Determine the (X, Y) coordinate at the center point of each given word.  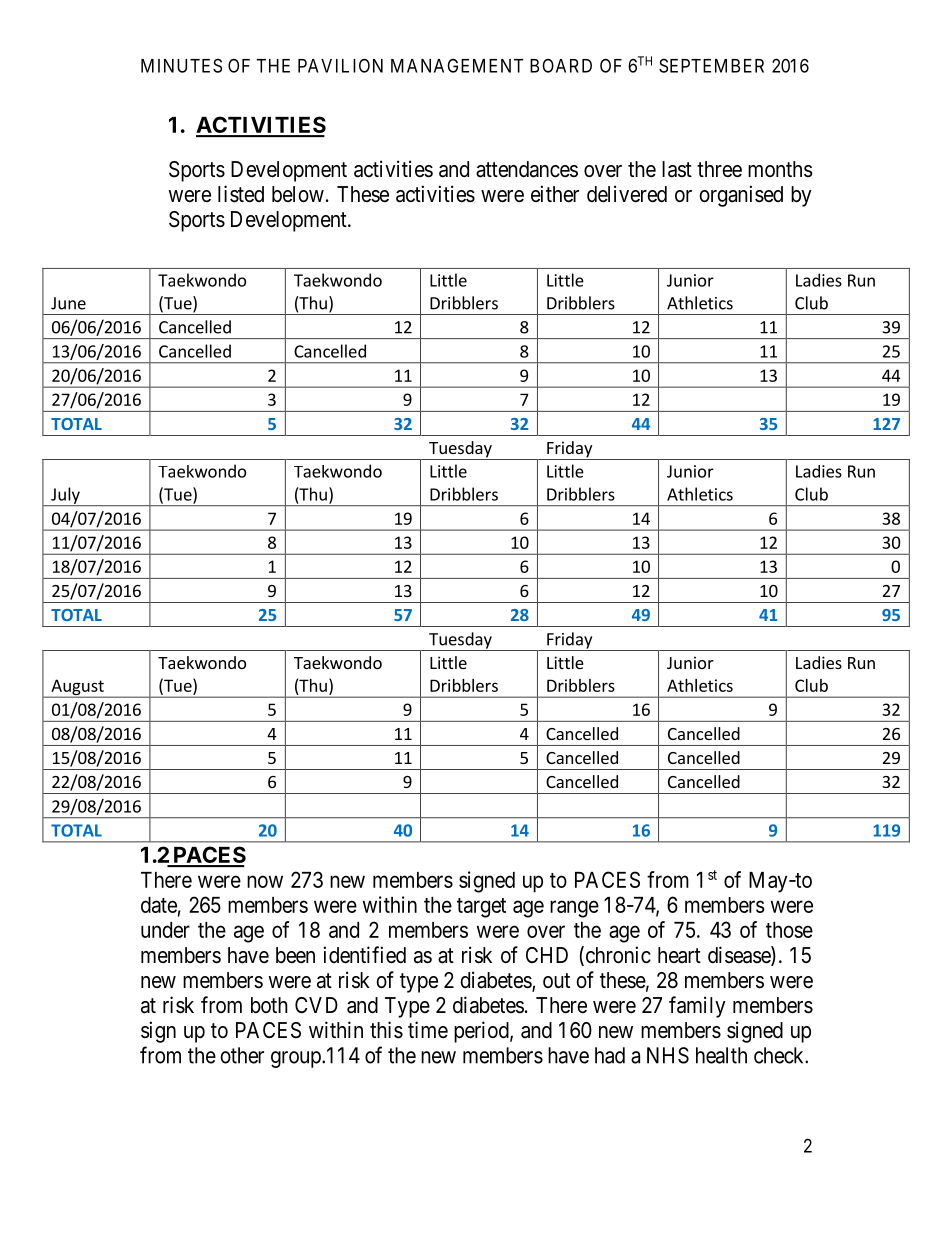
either (555, 194)
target (481, 908)
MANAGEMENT (457, 65)
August (77, 688)
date (159, 905)
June (68, 303)
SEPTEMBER (711, 65)
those (789, 930)
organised (741, 196)
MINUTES (181, 65)
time (428, 1030)
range (574, 909)
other (242, 1055)
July (65, 496)
